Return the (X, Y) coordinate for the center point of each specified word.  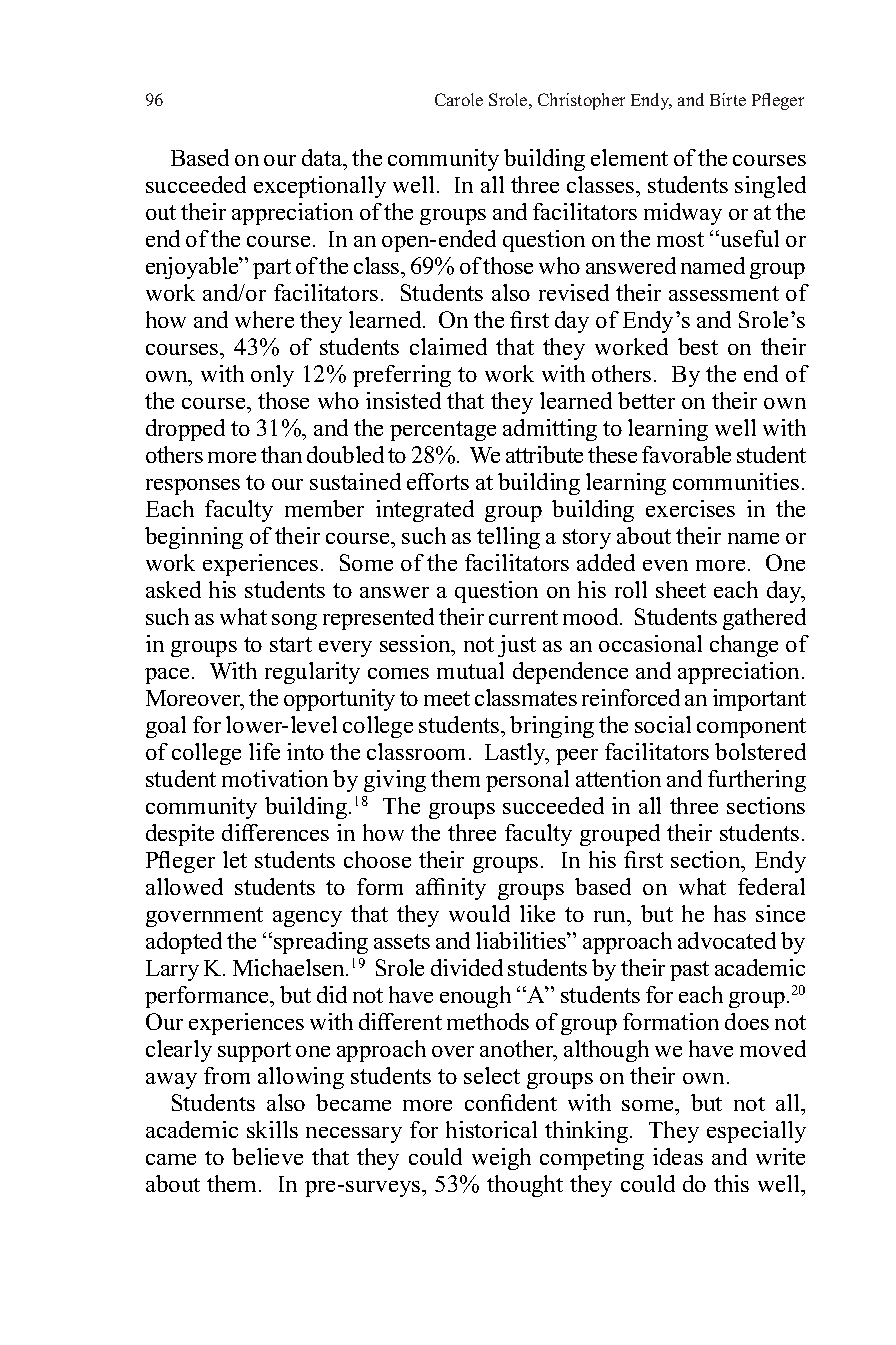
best (698, 346)
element (629, 157)
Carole (459, 99)
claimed (448, 346)
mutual (470, 670)
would (479, 913)
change (744, 646)
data (323, 159)
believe (267, 1156)
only (272, 376)
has (730, 913)
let (235, 859)
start (291, 644)
